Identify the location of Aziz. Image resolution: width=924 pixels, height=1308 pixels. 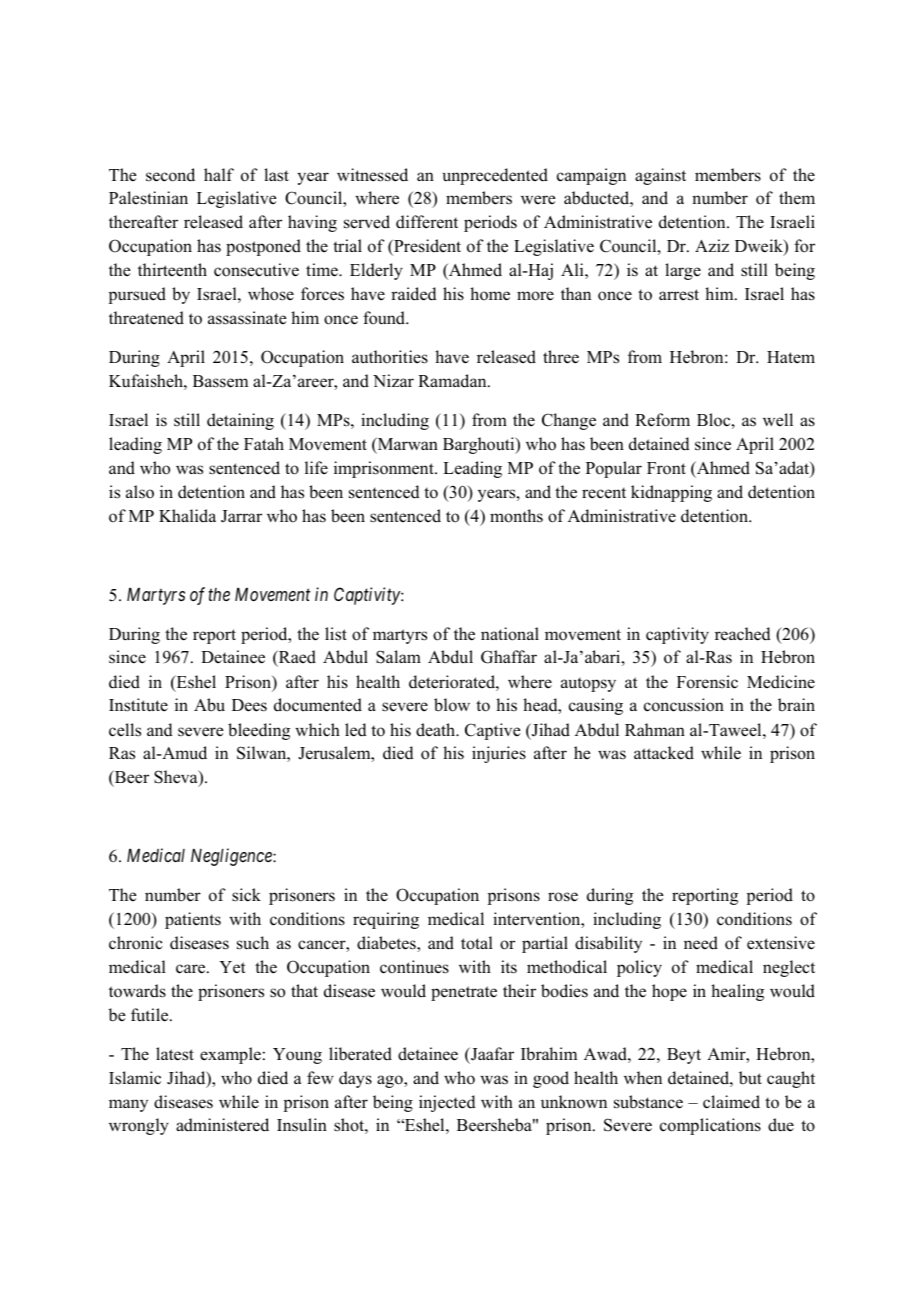
(712, 245).
